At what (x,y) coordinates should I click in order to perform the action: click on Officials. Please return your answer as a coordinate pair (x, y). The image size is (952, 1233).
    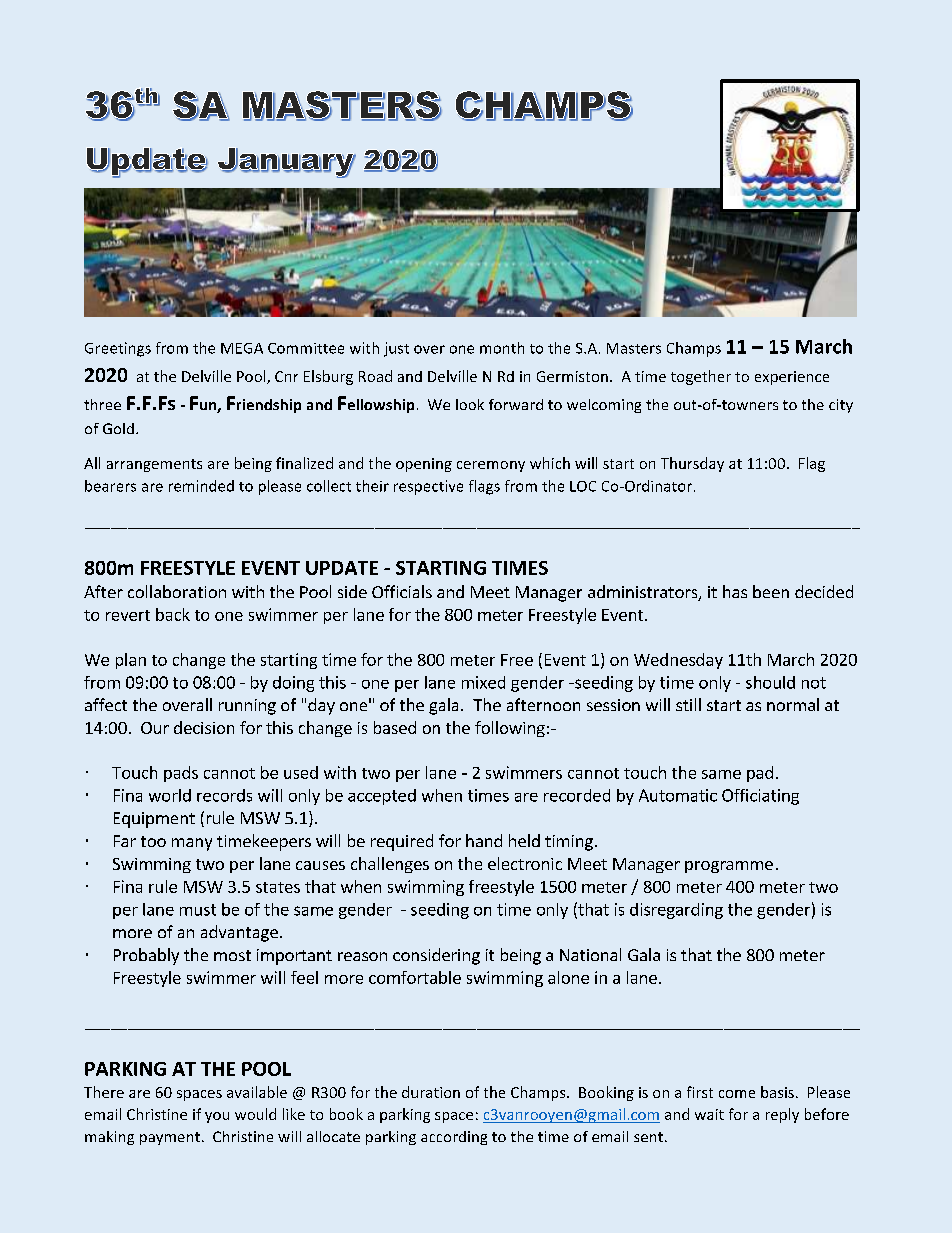
    Looking at the image, I should click on (402, 591).
